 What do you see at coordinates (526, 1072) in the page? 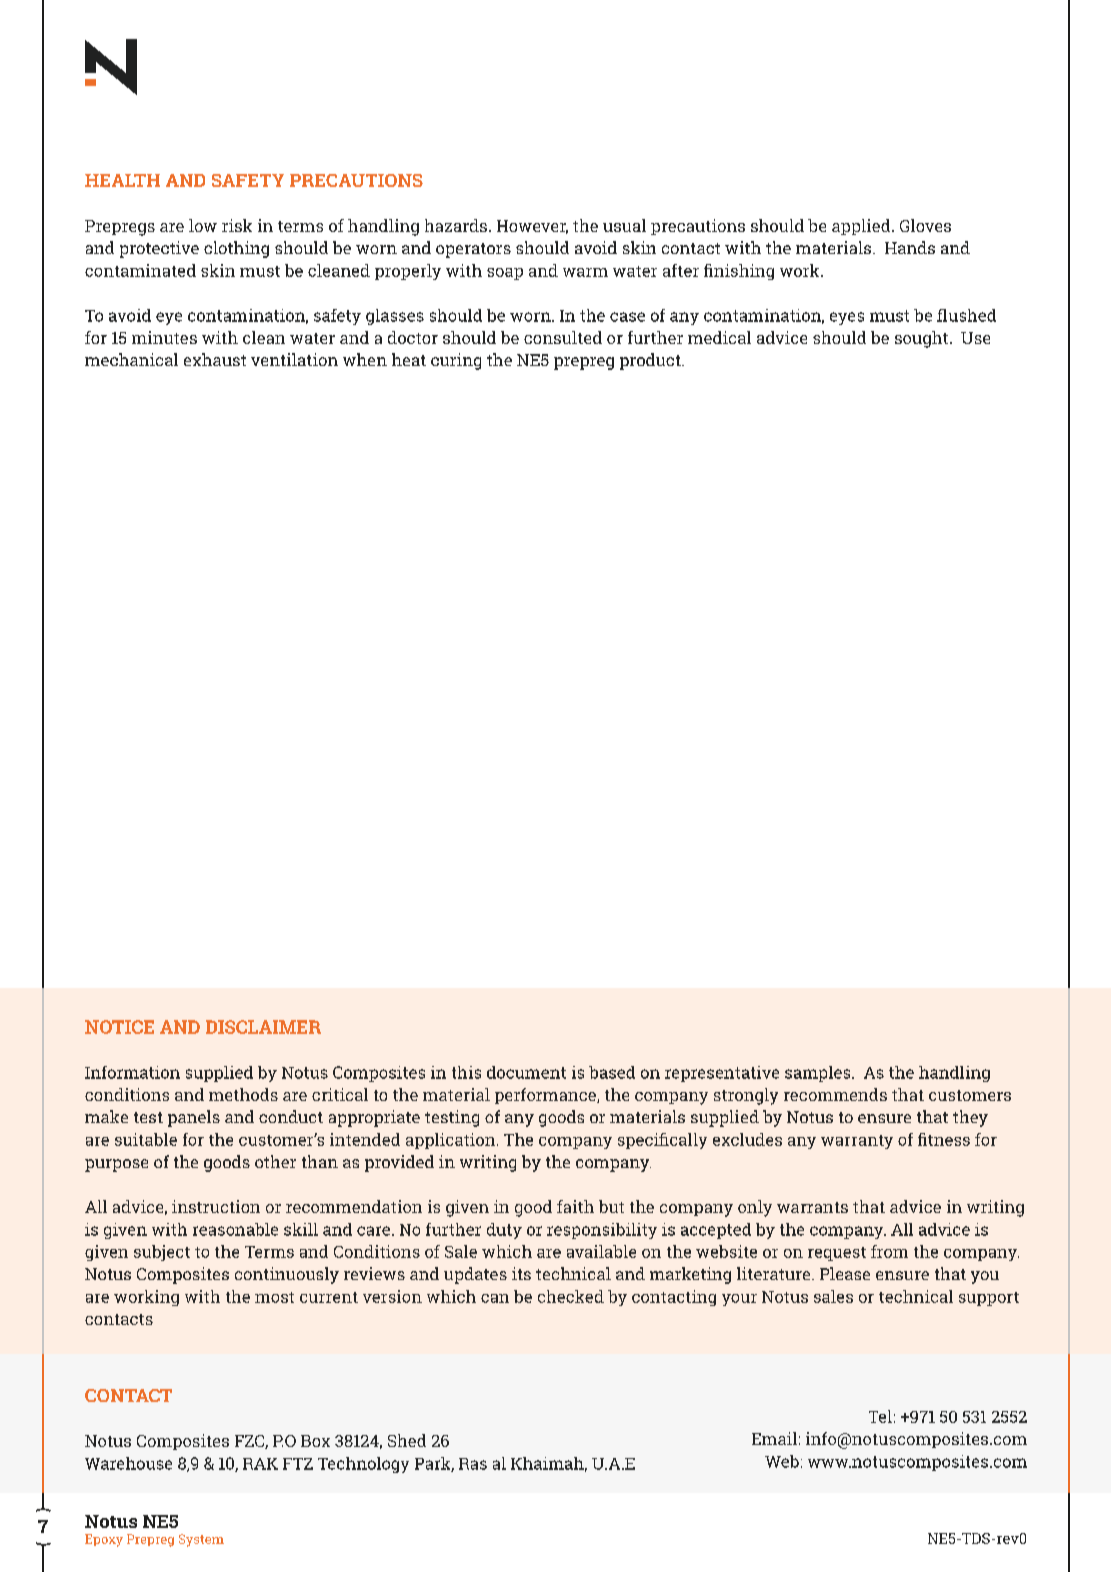
I see `document` at bounding box center [526, 1072].
